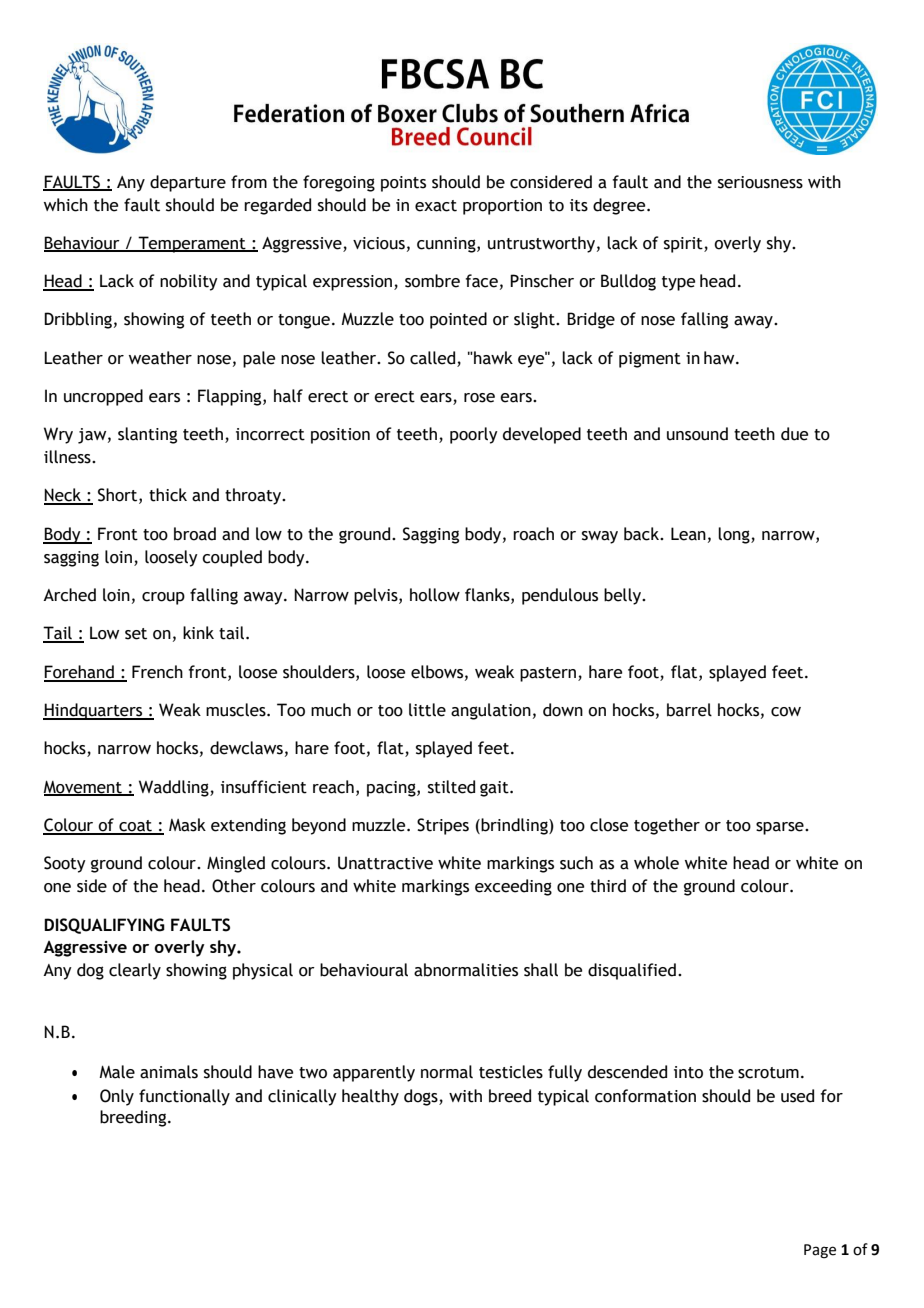 This image has height=1308, width=924. I want to click on Stripes, so click(443, 826).
